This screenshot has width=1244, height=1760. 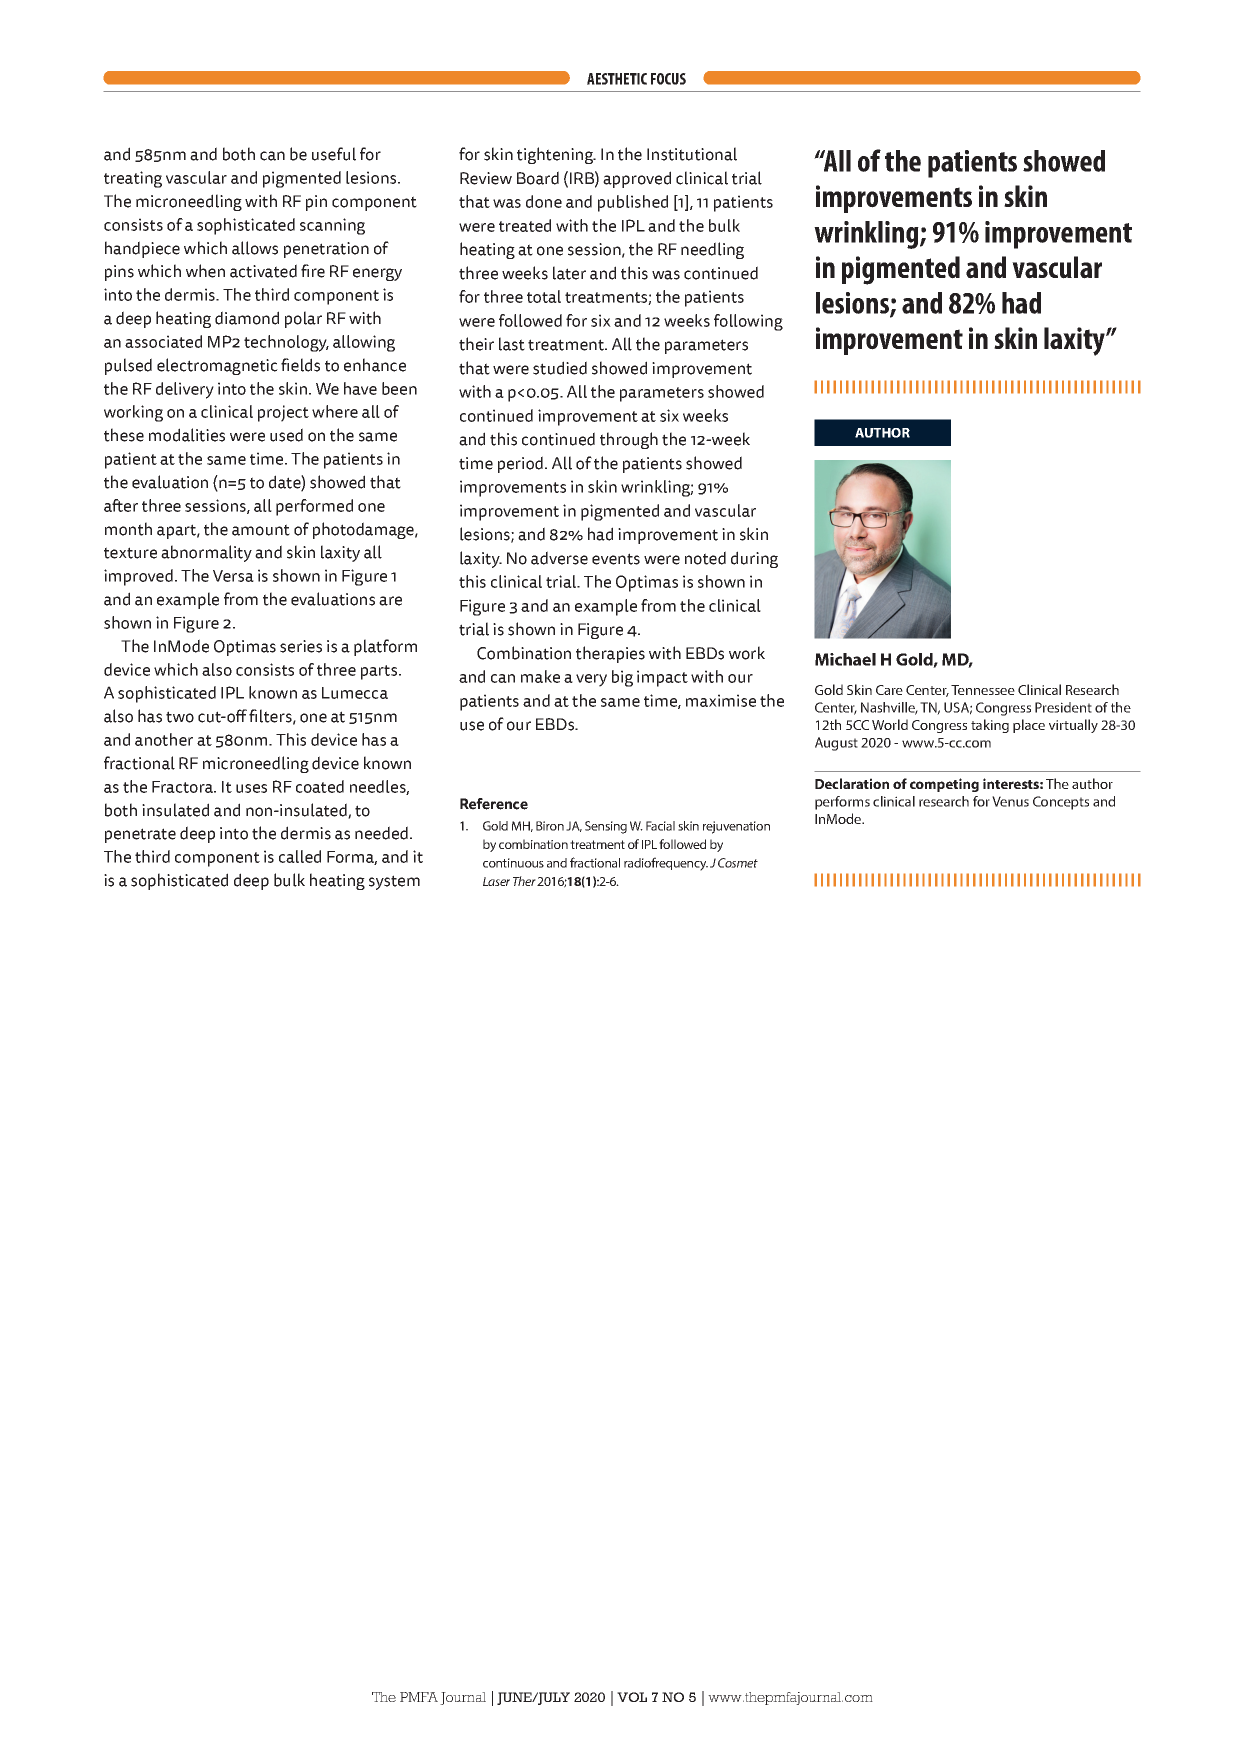 I want to click on VOL, so click(x=632, y=1697).
